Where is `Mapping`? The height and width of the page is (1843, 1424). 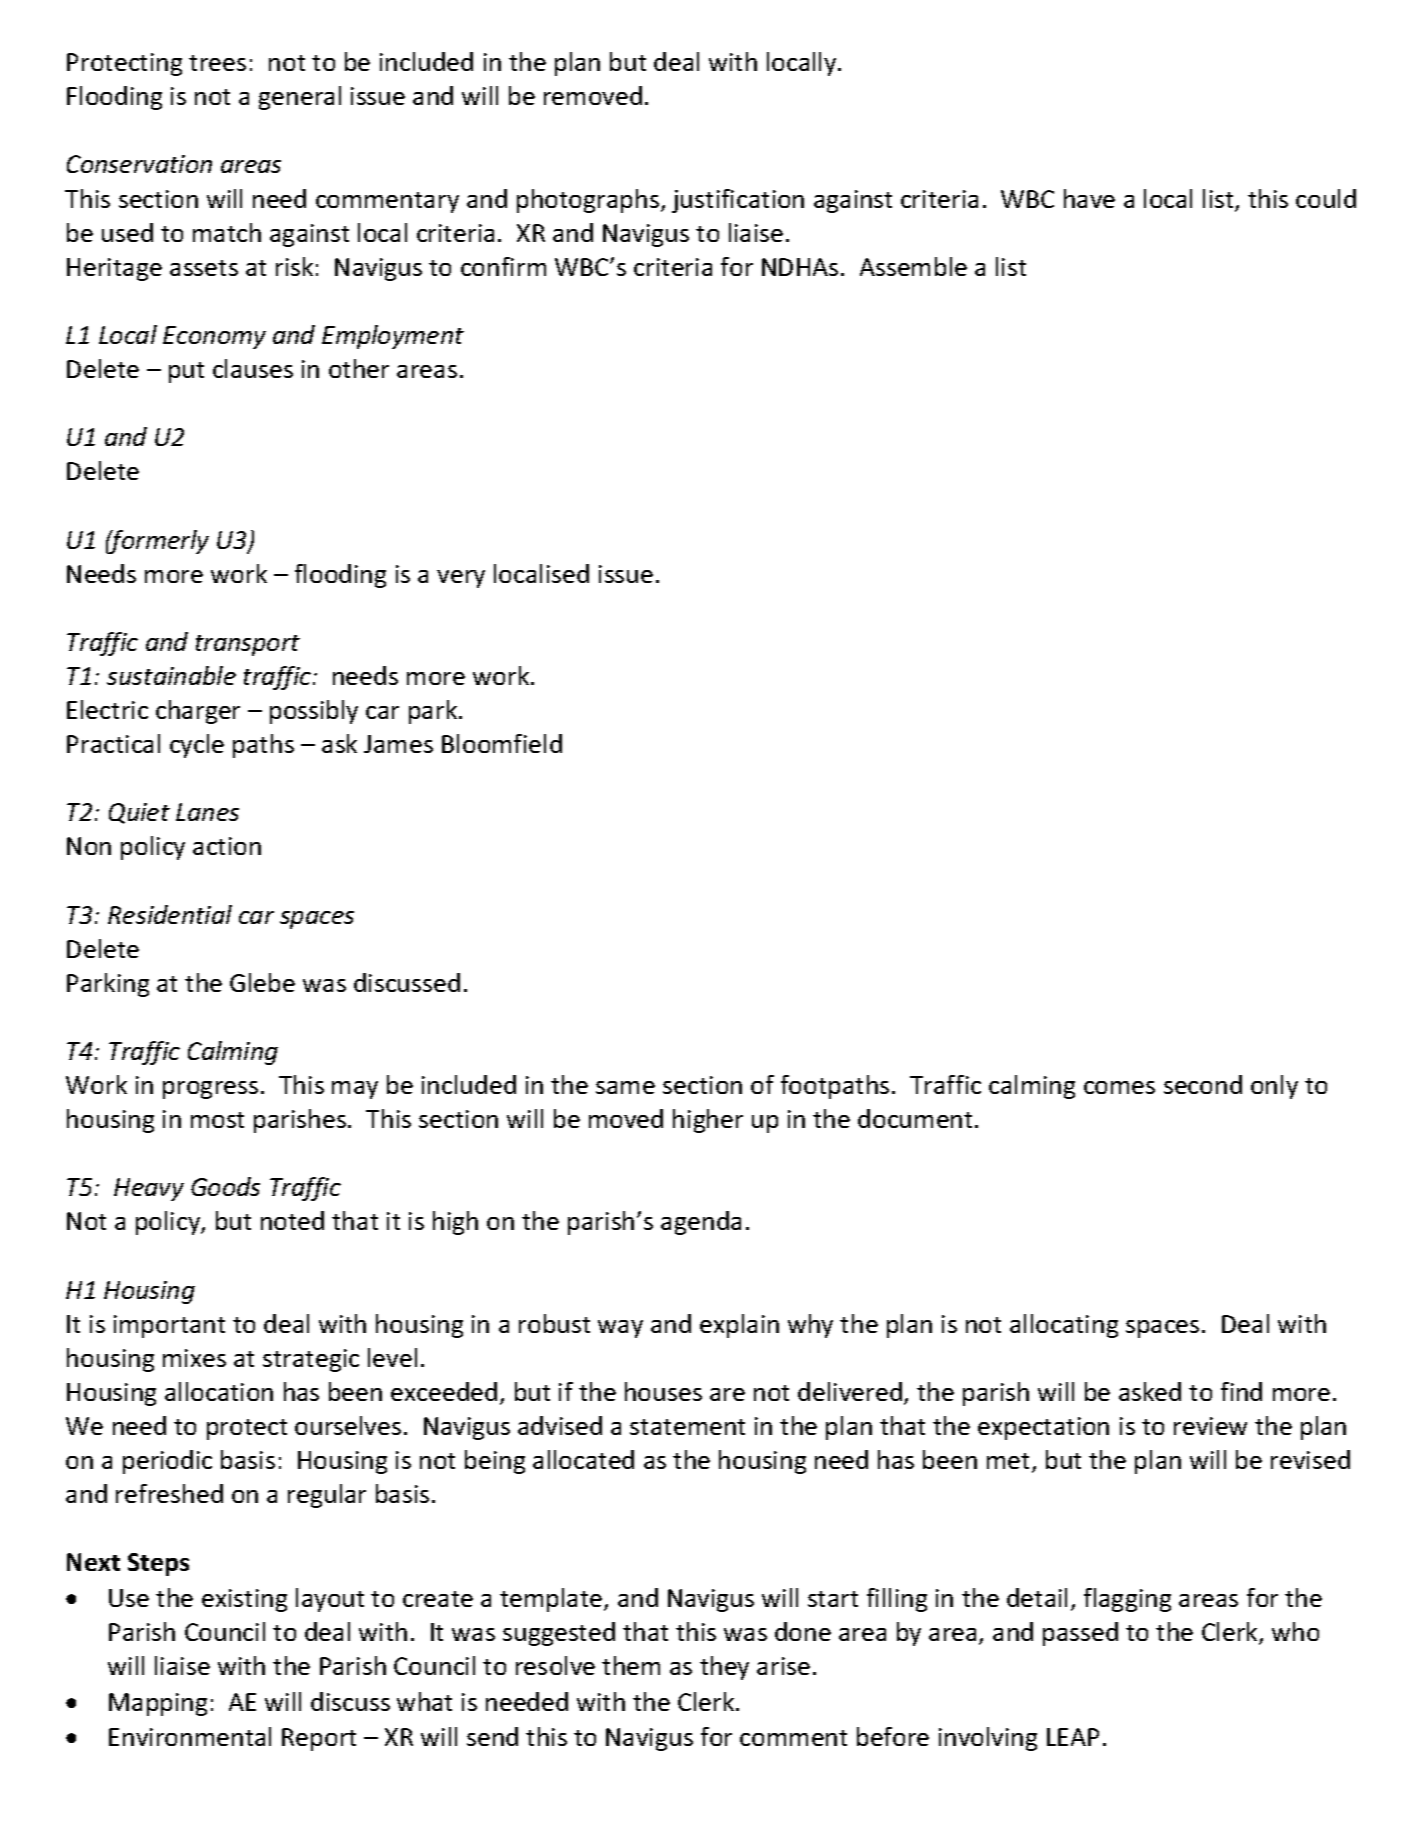 Mapping is located at coordinates (158, 1704).
